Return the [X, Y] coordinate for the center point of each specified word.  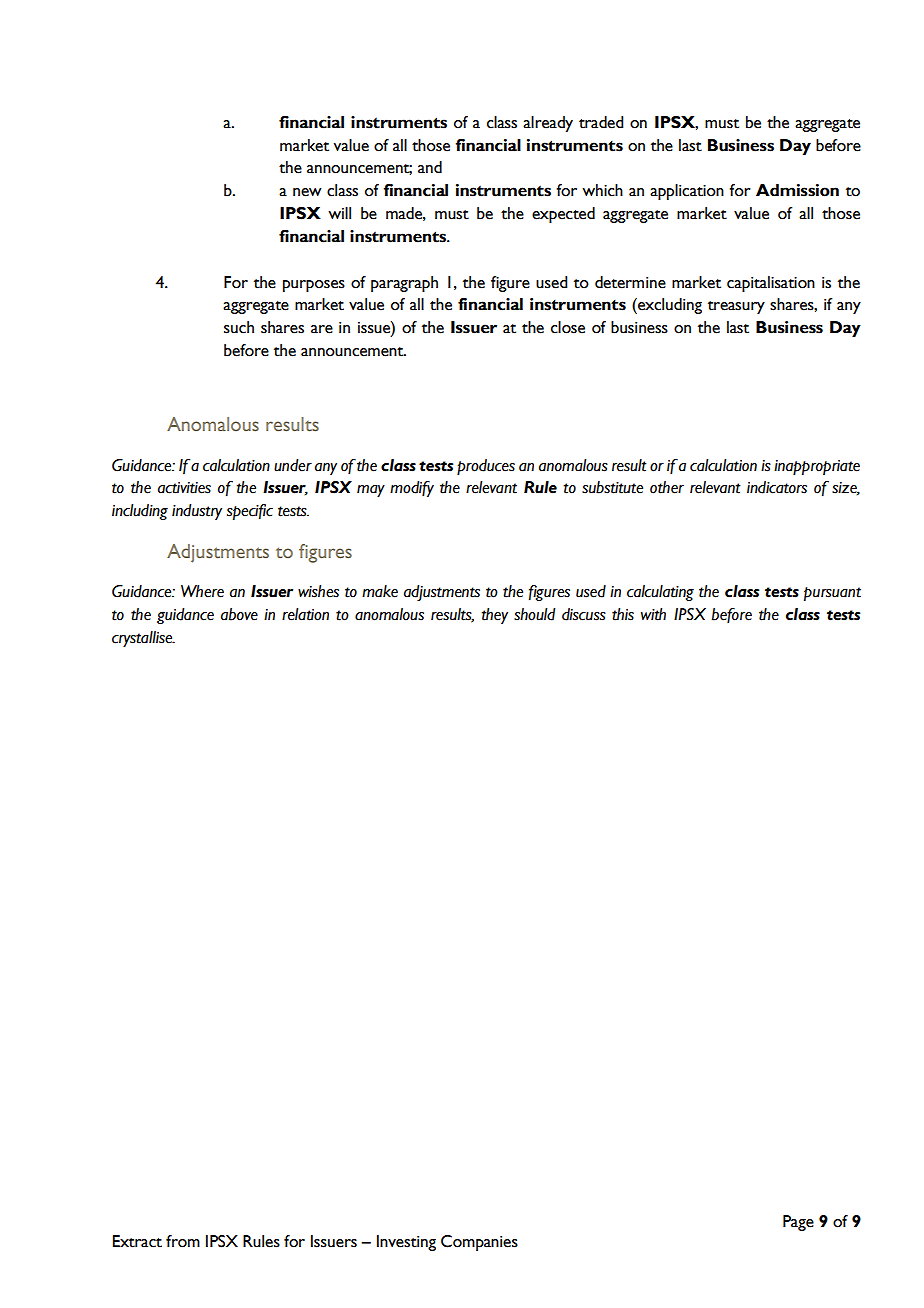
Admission [797, 190]
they [494, 616]
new [307, 192]
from [183, 1241]
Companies [479, 1243]
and [430, 167]
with [653, 614]
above [239, 614]
